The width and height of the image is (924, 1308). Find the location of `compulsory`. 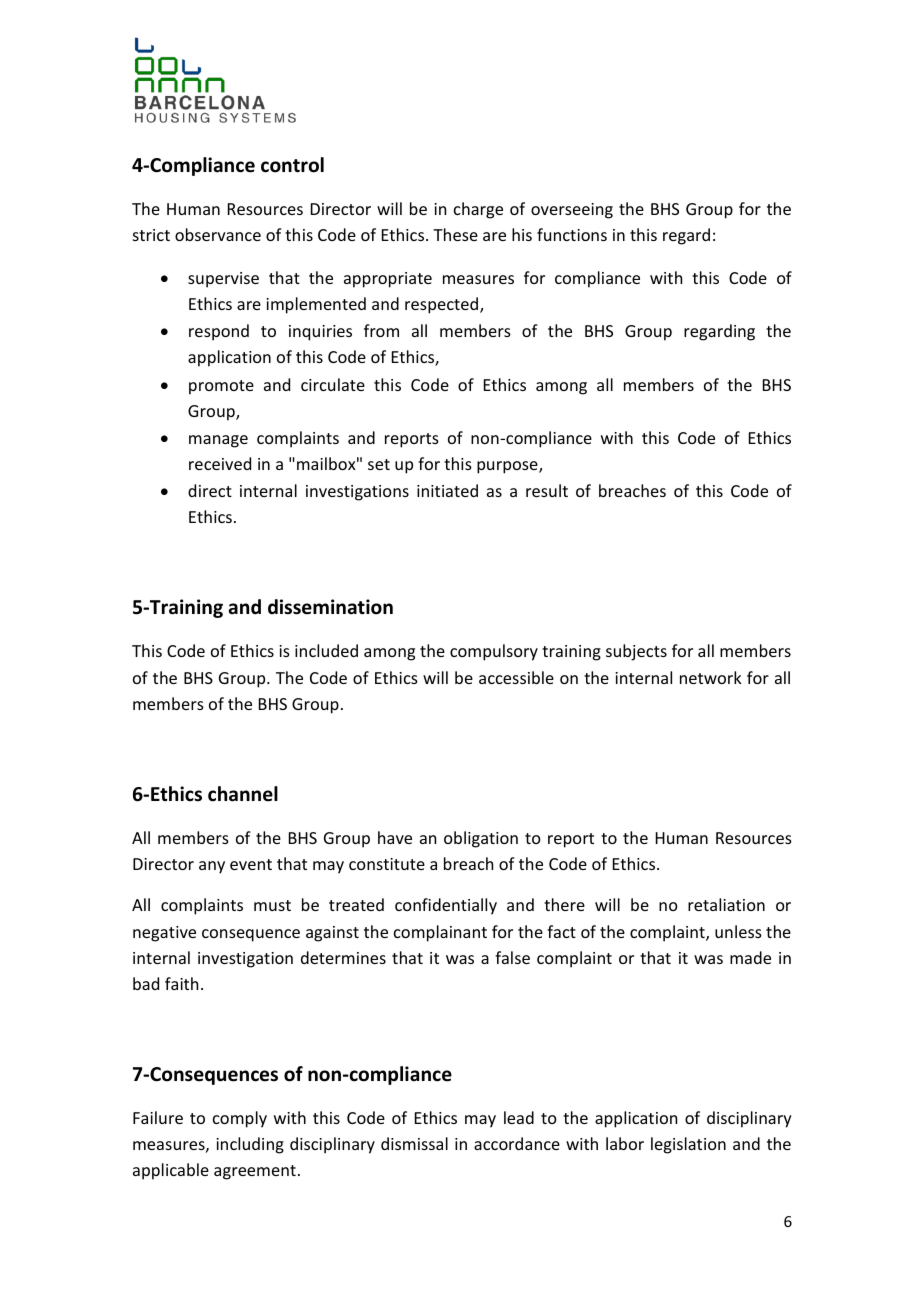

compulsory is located at coordinates (494, 652).
